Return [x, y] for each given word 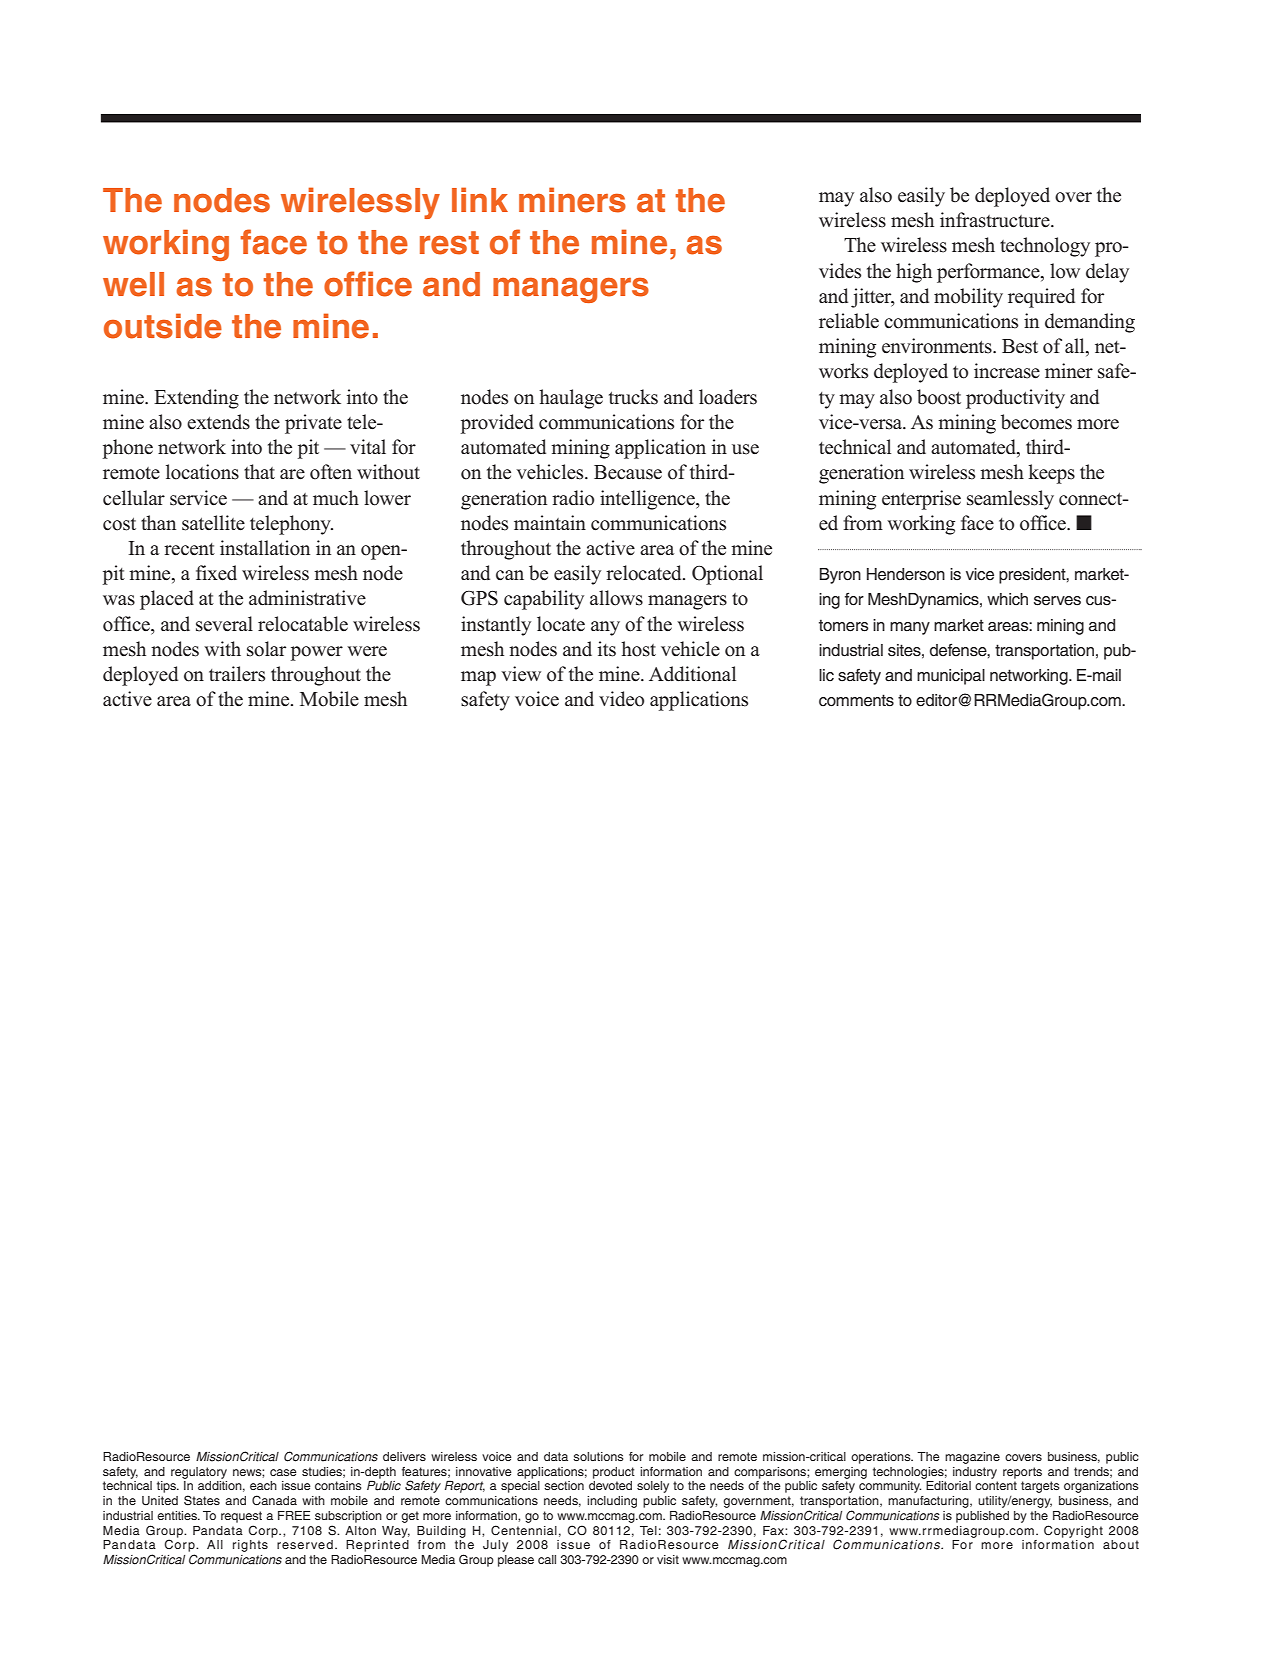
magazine [972, 1458]
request [241, 1517]
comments [856, 700]
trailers [237, 674]
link [480, 199]
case [283, 1472]
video [621, 699]
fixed [216, 573]
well [133, 284]
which [1007, 599]
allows [616, 598]
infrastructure [996, 220]
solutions [598, 1456]
